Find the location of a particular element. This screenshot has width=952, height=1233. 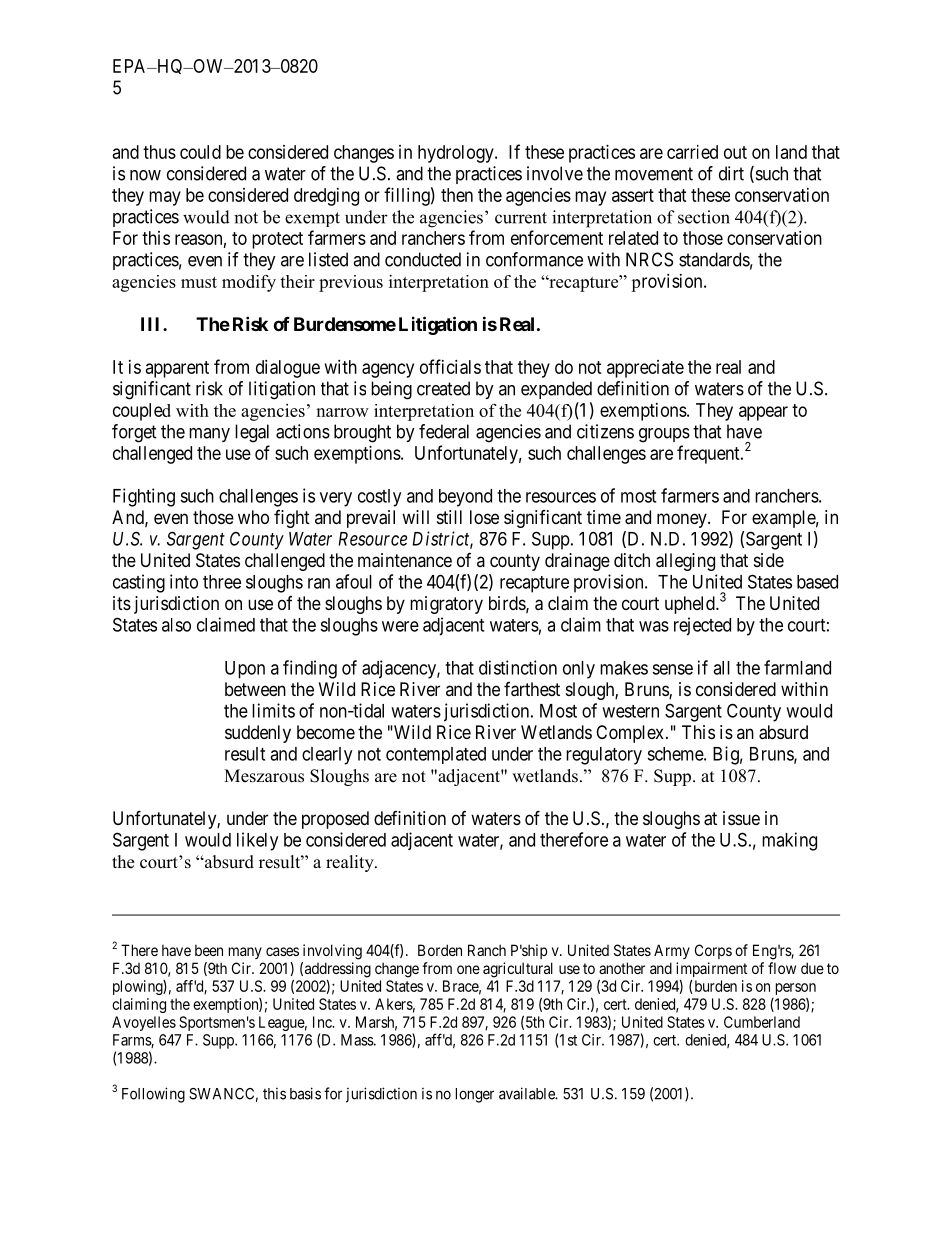

rejected is located at coordinates (702, 626).
